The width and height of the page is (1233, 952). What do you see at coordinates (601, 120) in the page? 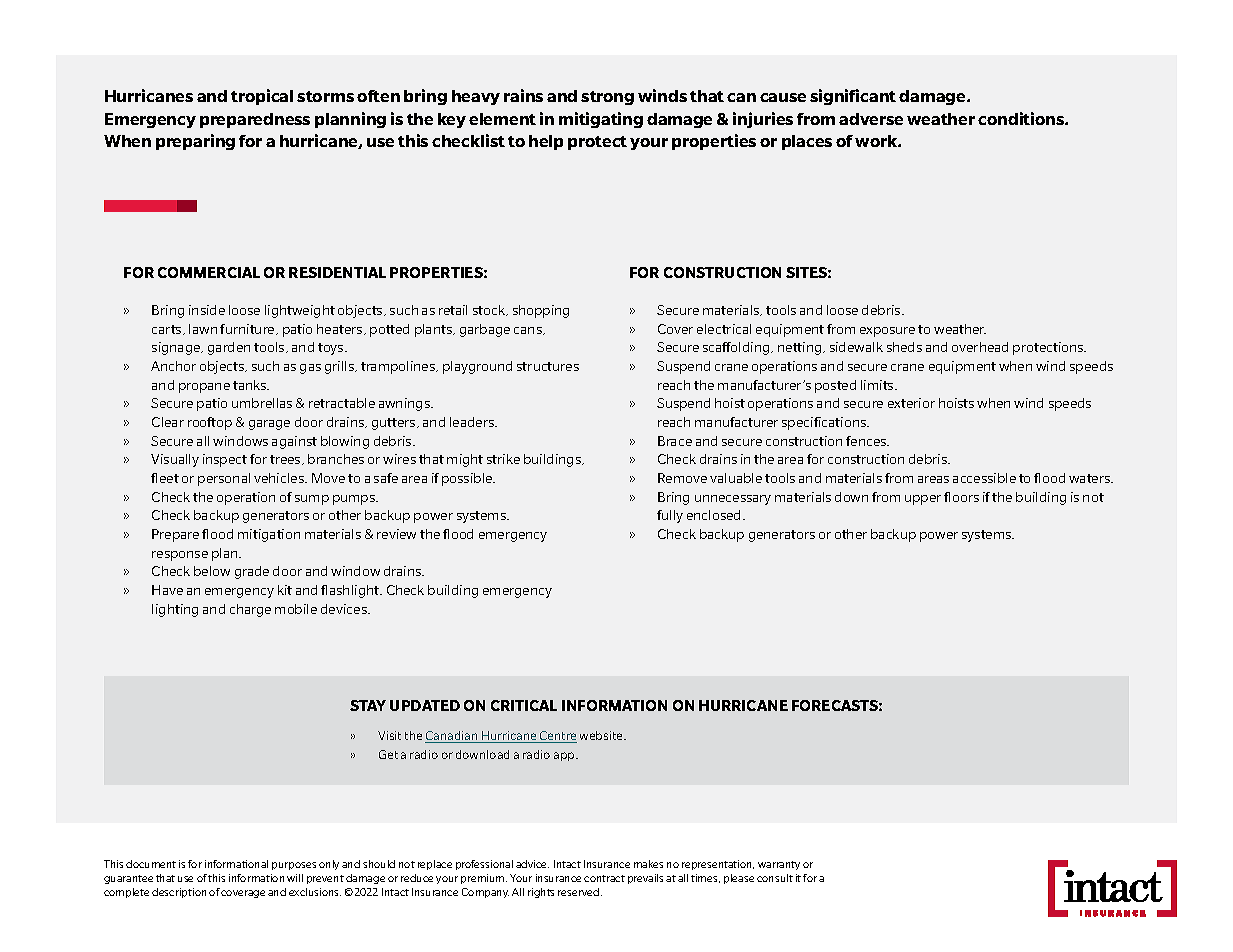
I see `mitigating` at bounding box center [601, 120].
